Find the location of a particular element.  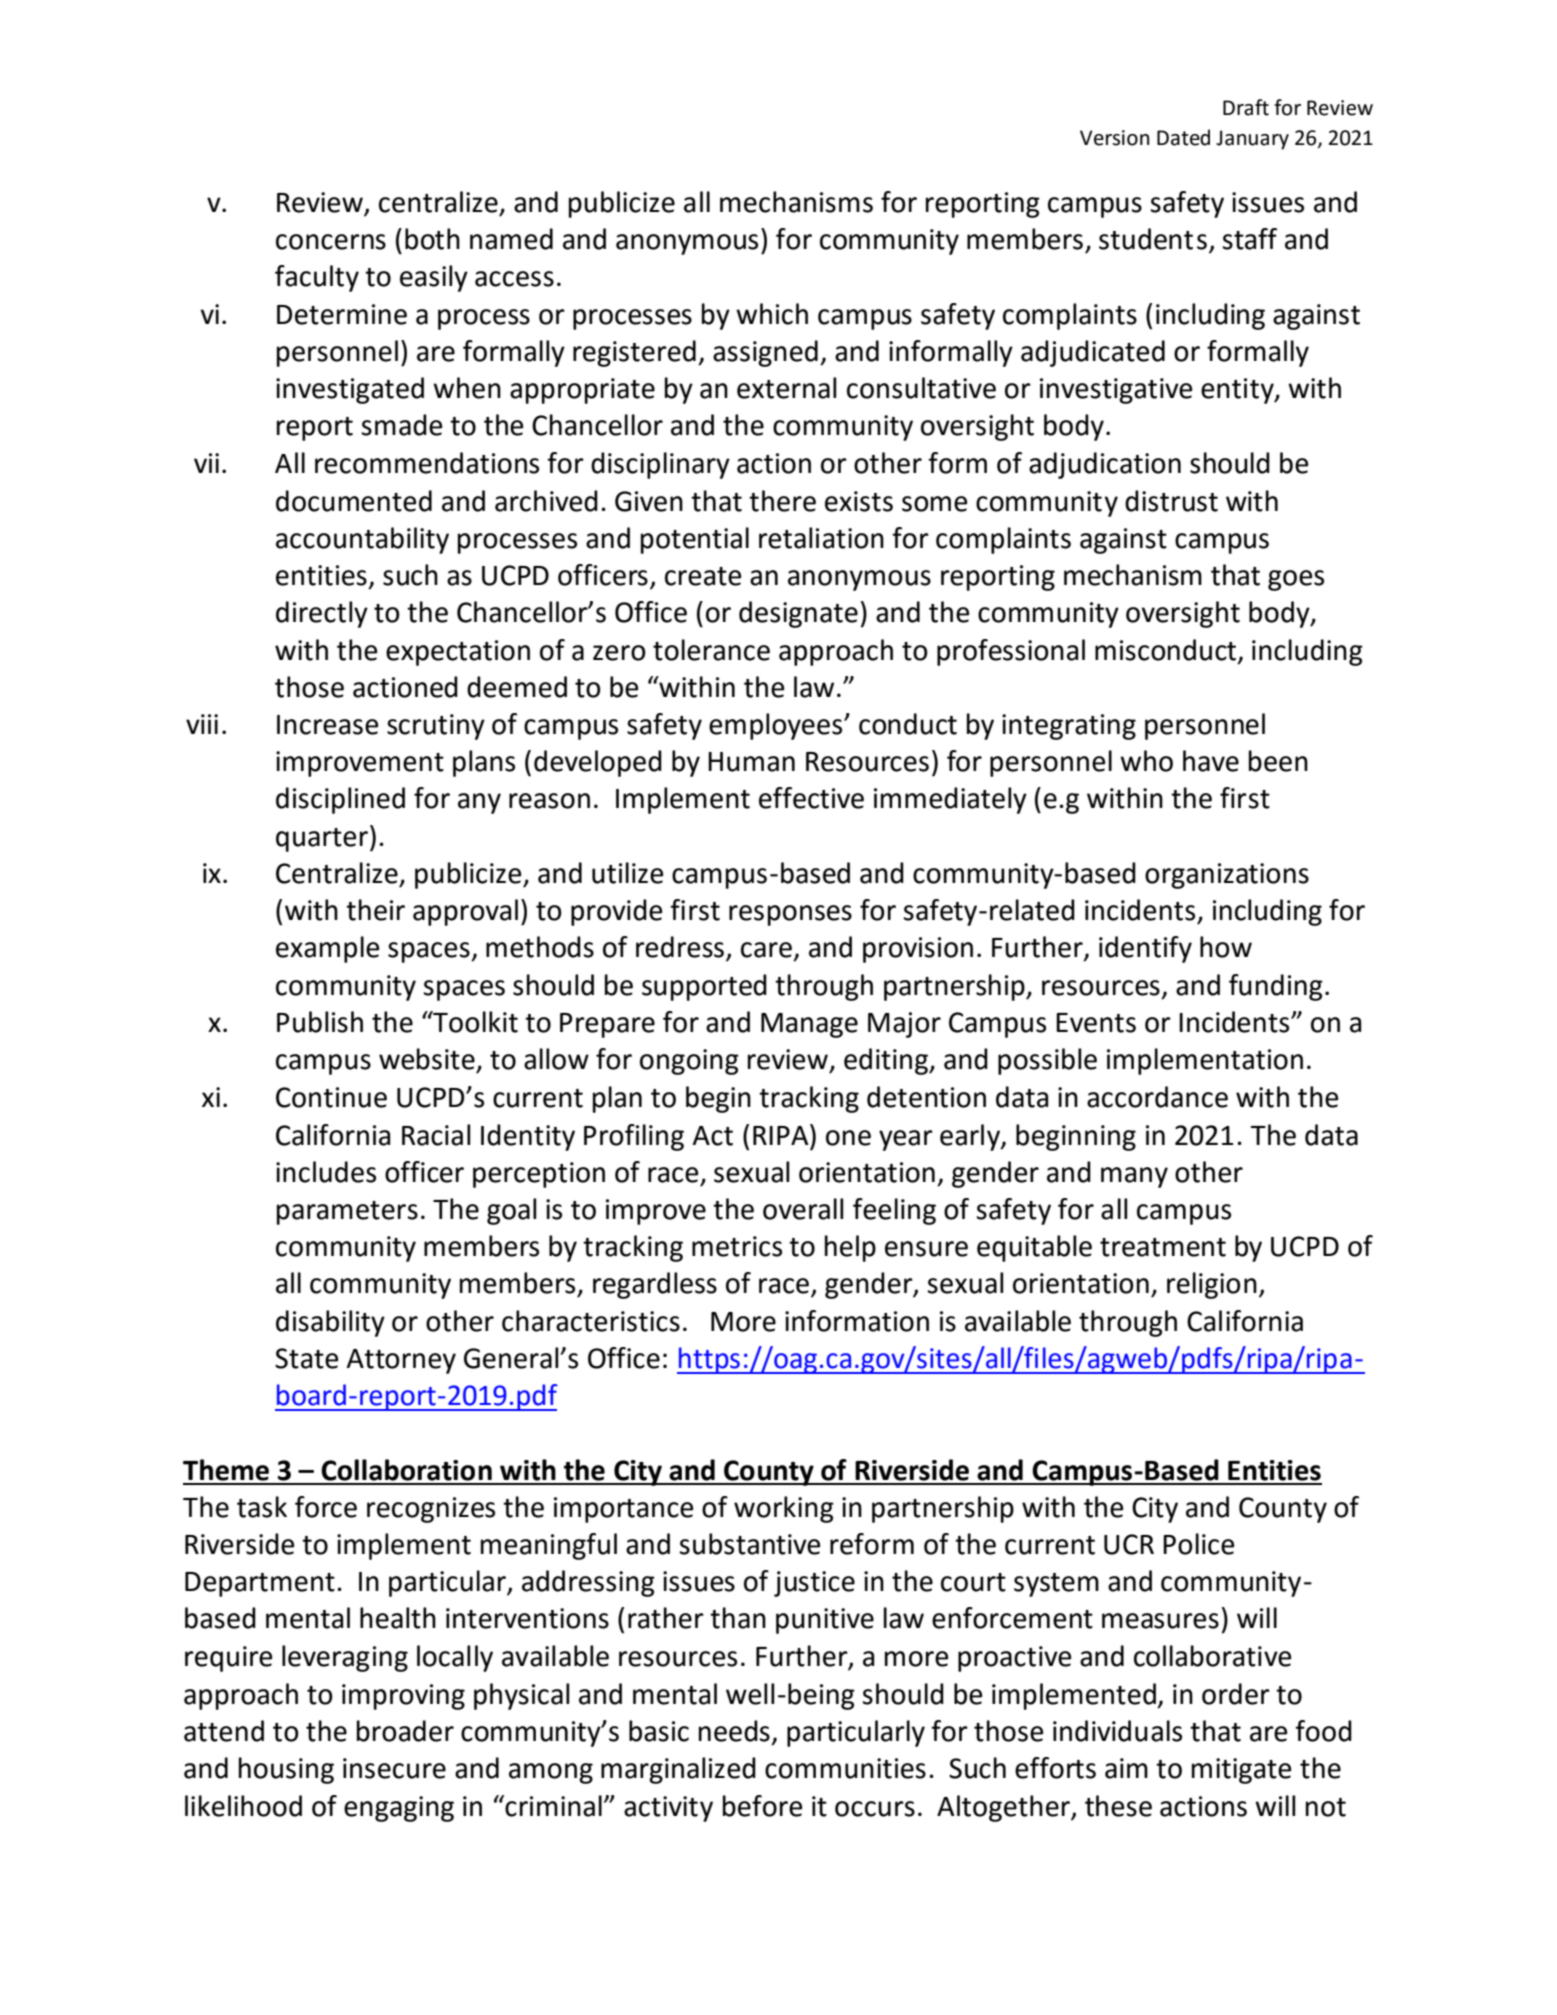

distrust is located at coordinates (1171, 501).
